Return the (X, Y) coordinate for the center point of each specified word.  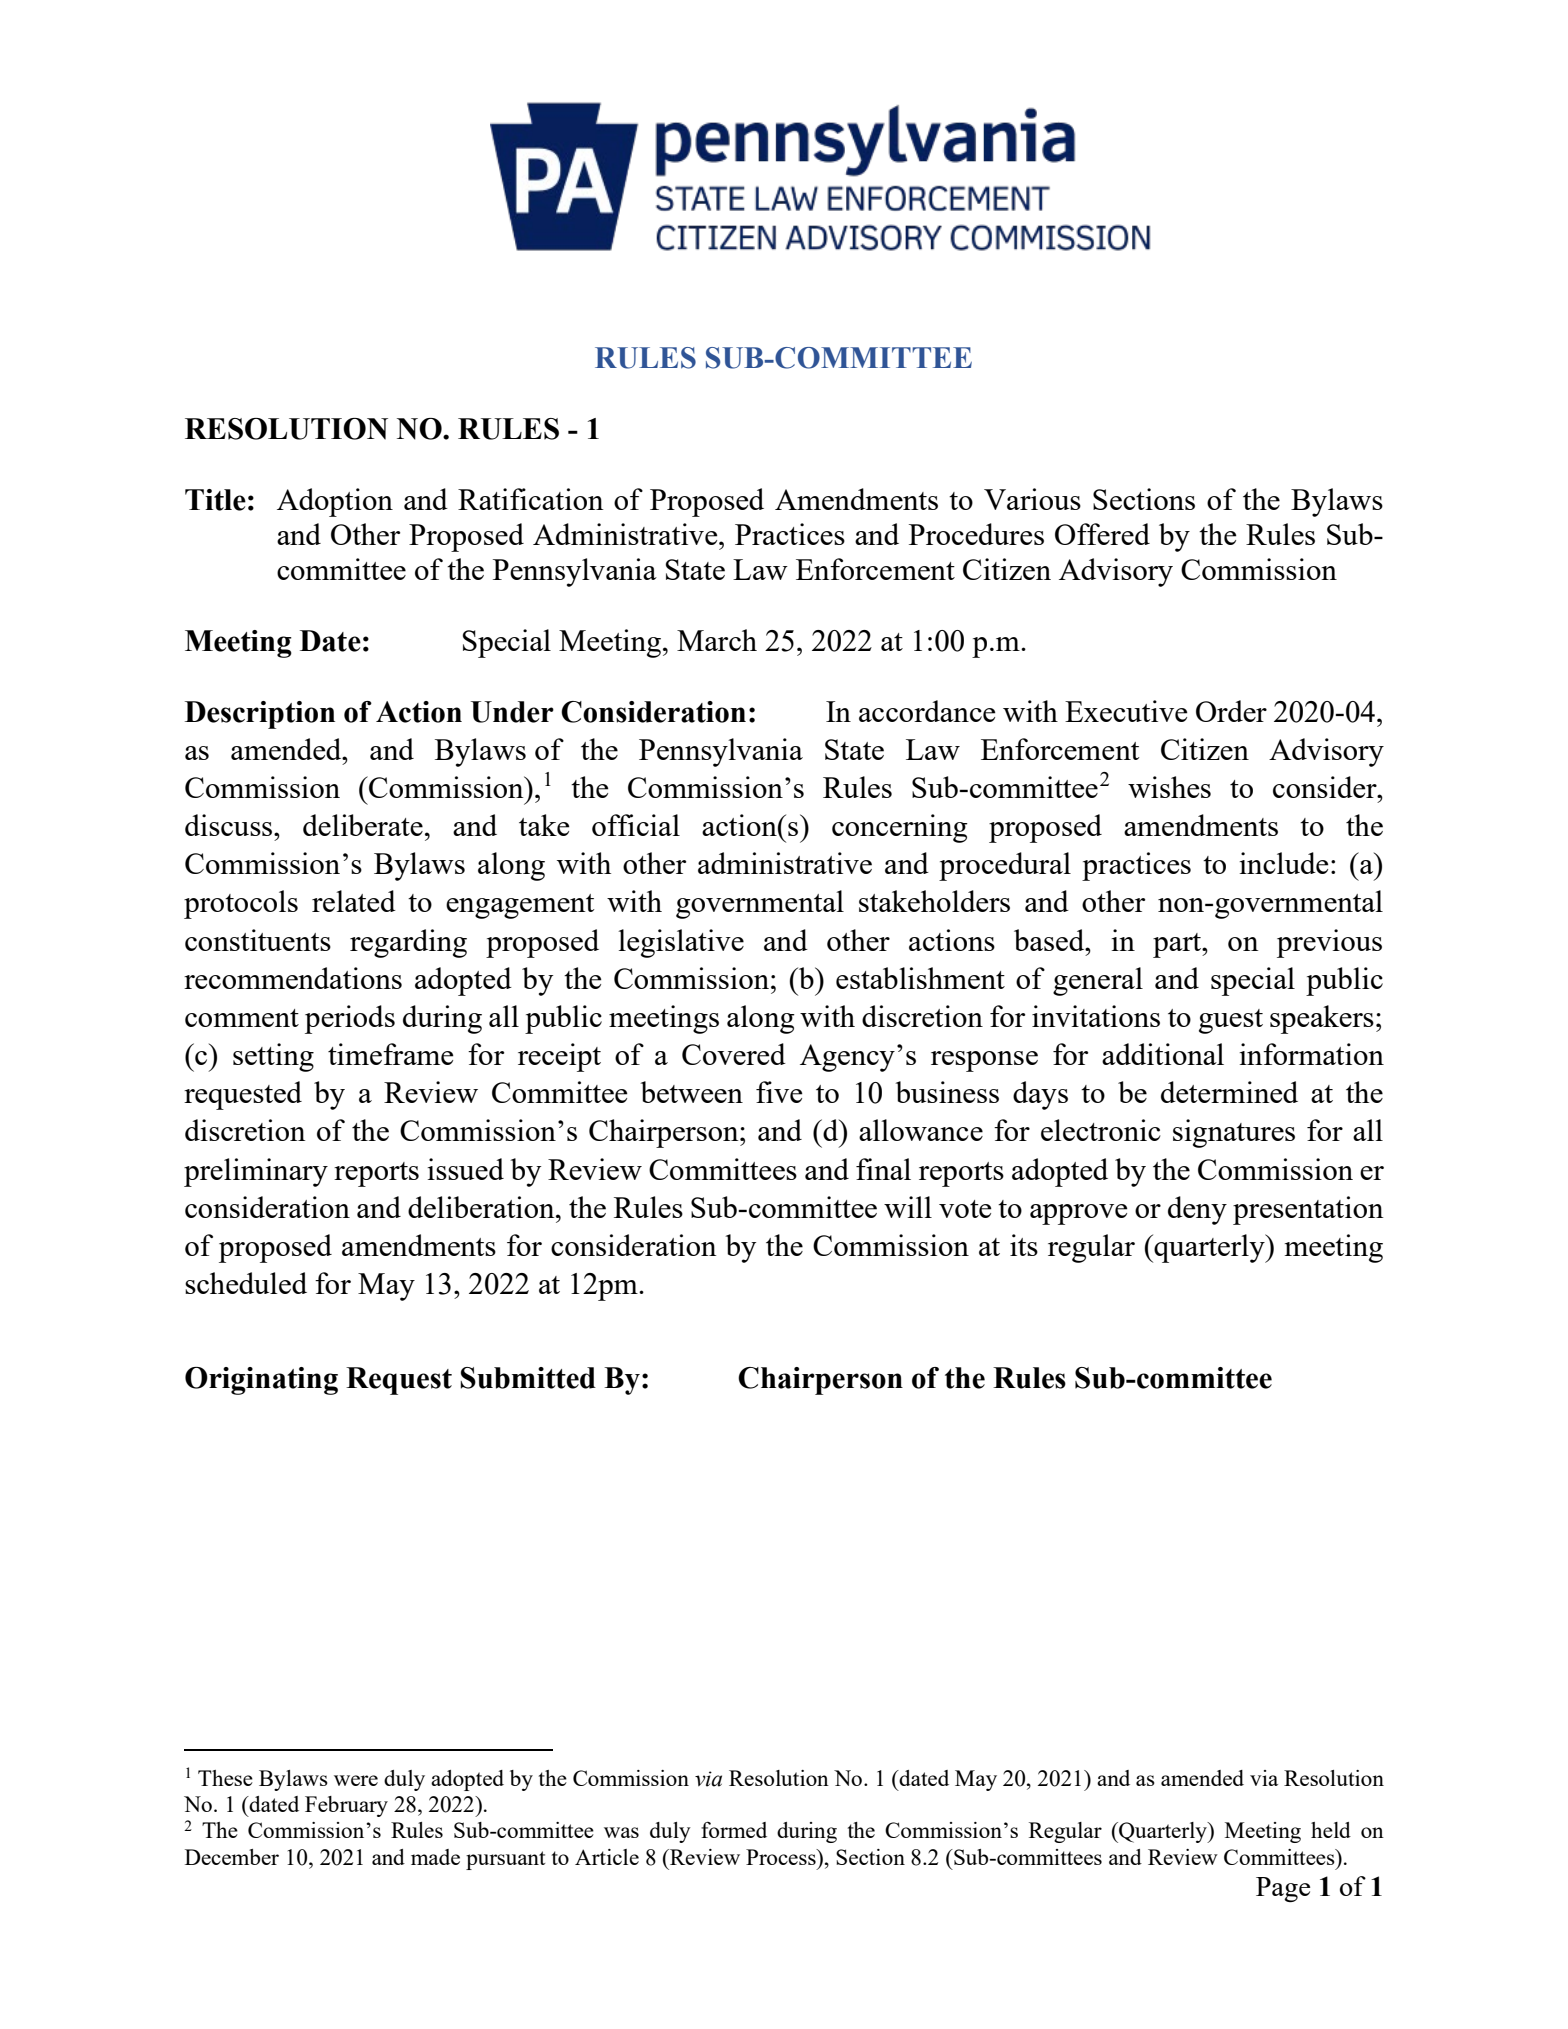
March (717, 640)
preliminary (256, 1172)
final (883, 1169)
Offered (1102, 534)
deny (1197, 1210)
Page (1283, 1889)
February (346, 1806)
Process (782, 1857)
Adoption (335, 502)
